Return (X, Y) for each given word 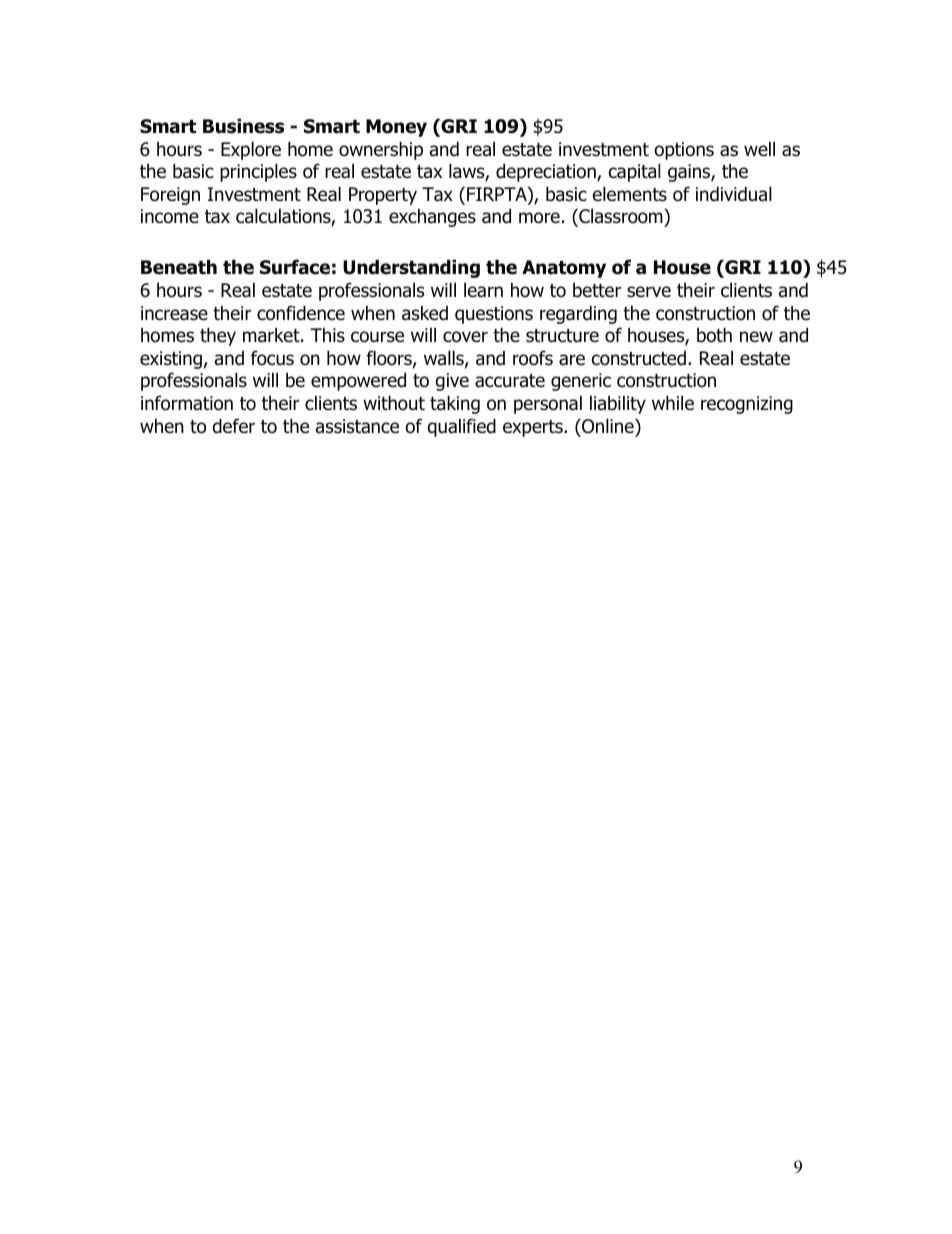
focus (272, 358)
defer (234, 426)
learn (483, 290)
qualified (462, 427)
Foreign (170, 196)
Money (396, 128)
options (684, 151)
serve (649, 292)
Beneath (179, 267)
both (714, 335)
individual (734, 194)
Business (243, 126)
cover (465, 337)
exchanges (432, 217)
